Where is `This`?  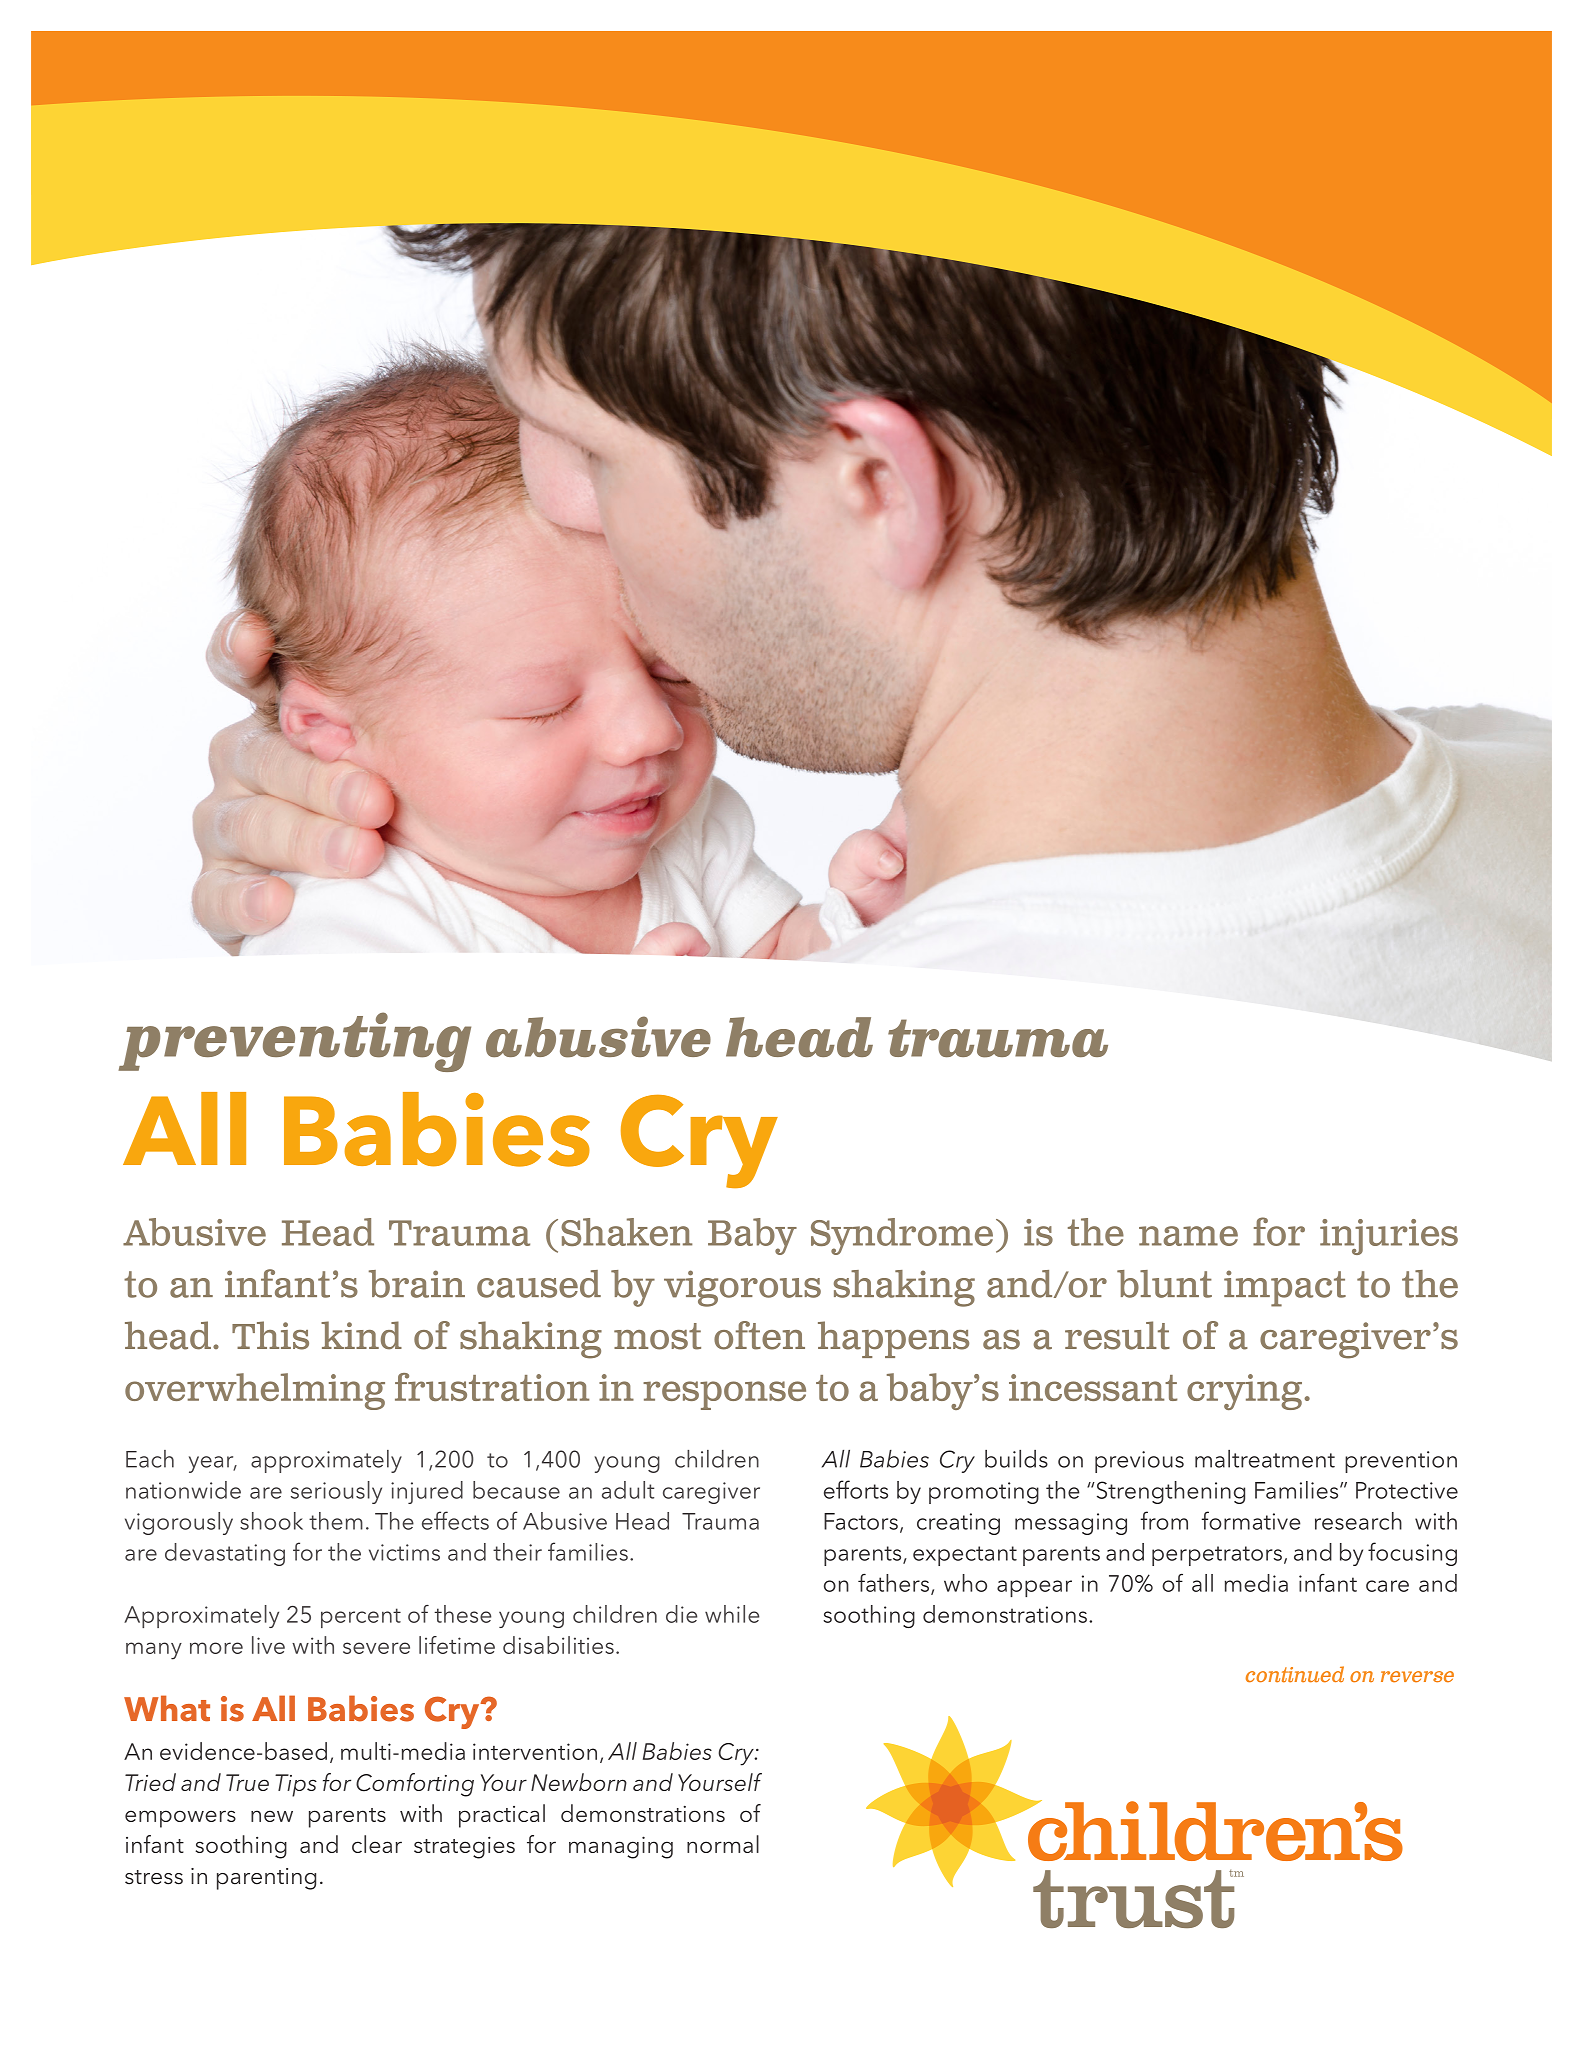 This is located at coordinates (270, 1335).
